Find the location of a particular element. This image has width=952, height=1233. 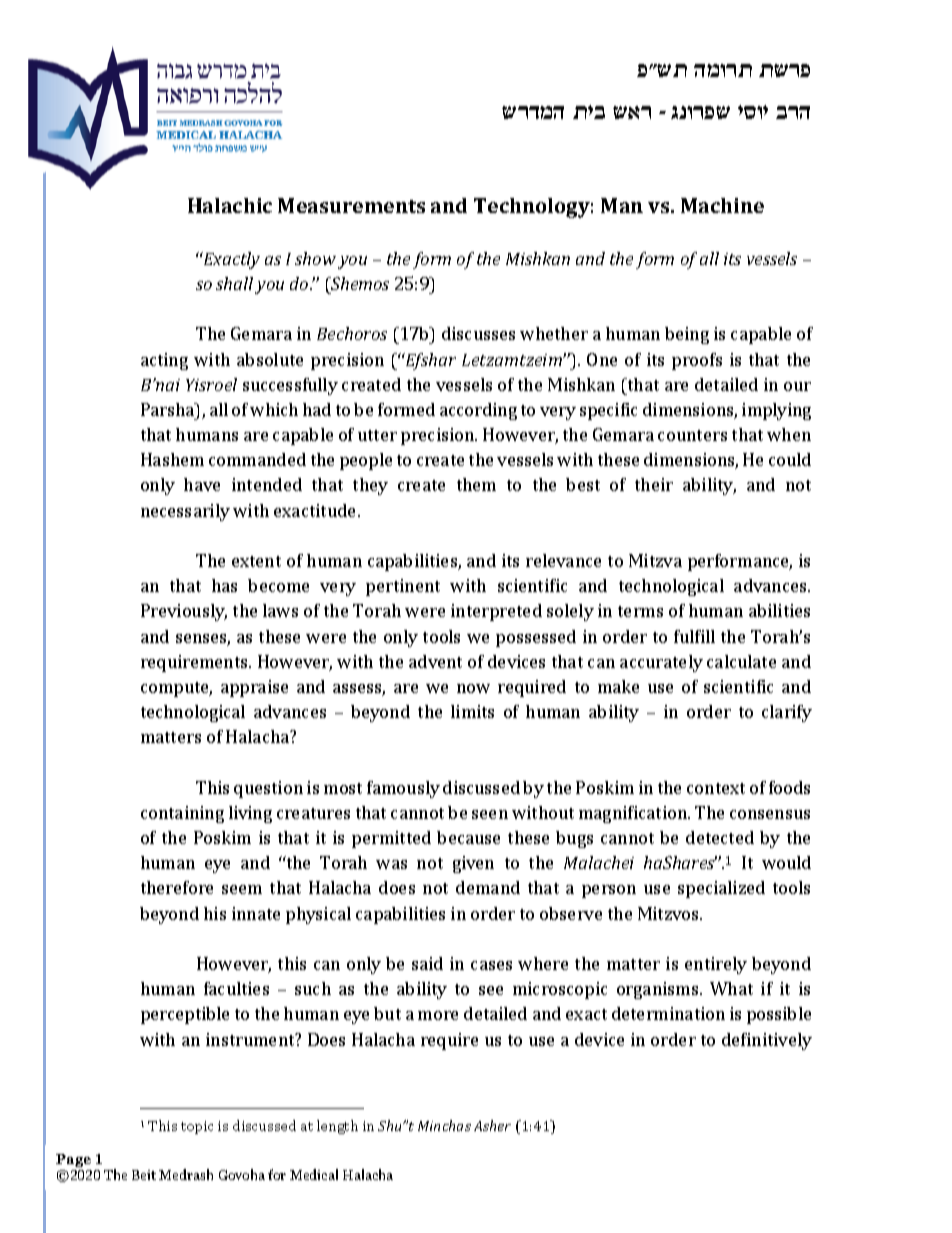

necessarily is located at coordinates (185, 512).
